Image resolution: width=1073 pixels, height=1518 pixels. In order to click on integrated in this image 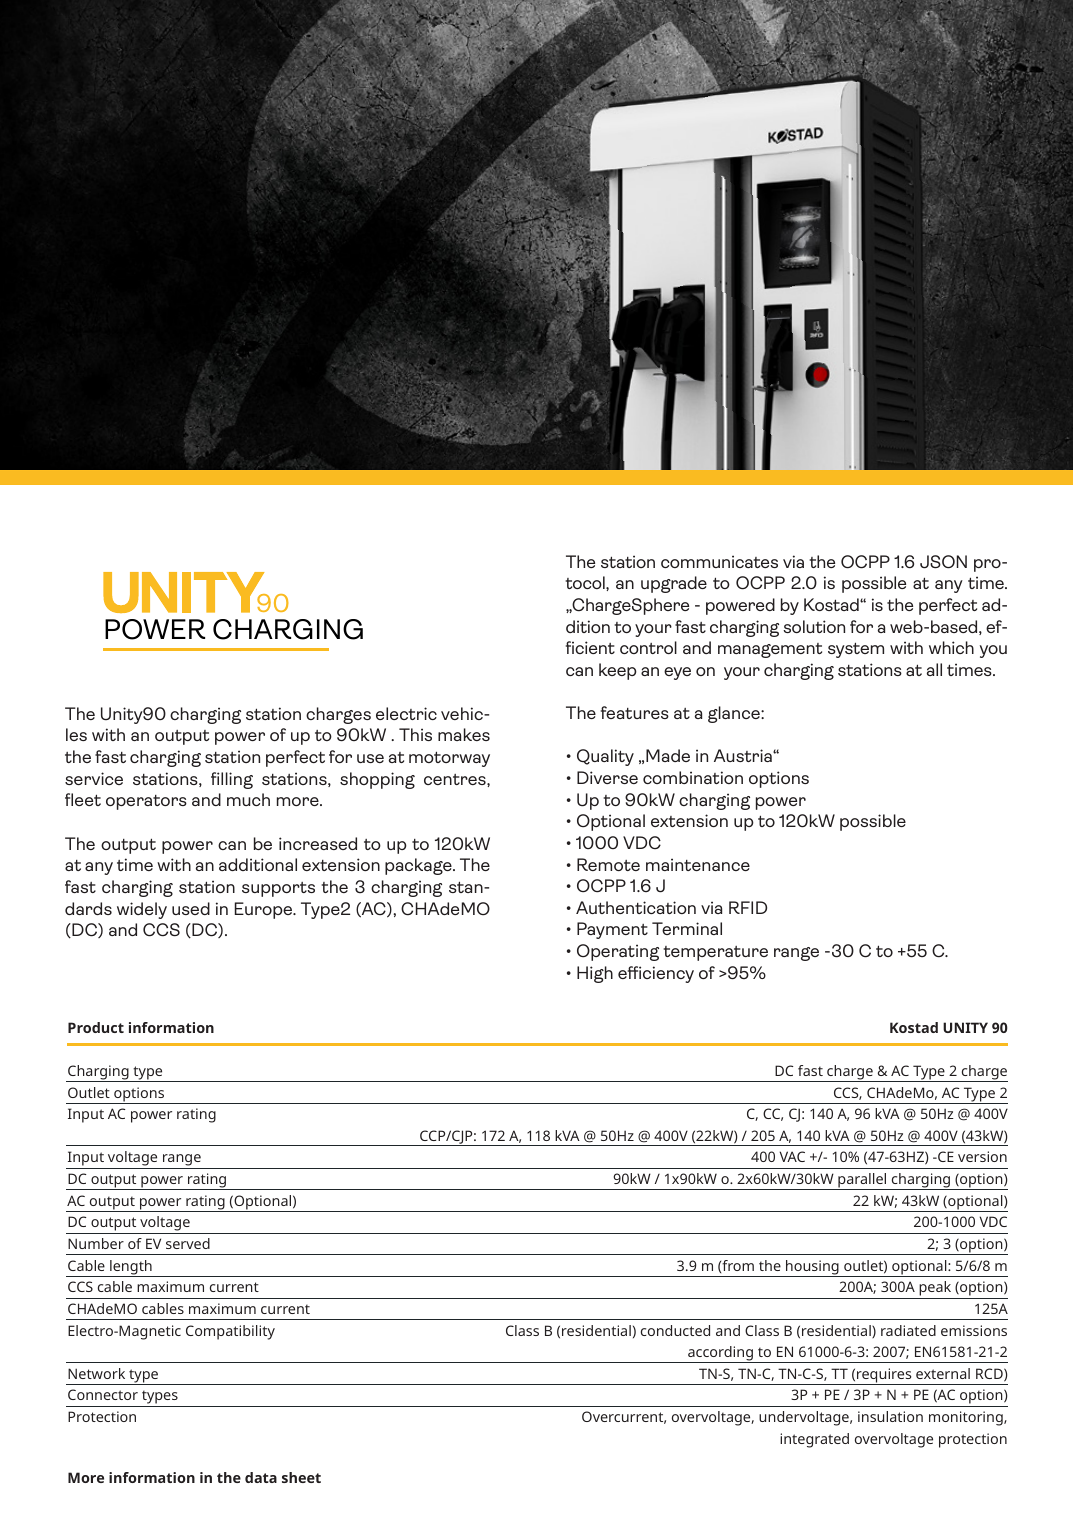, I will do `click(814, 1440)`.
